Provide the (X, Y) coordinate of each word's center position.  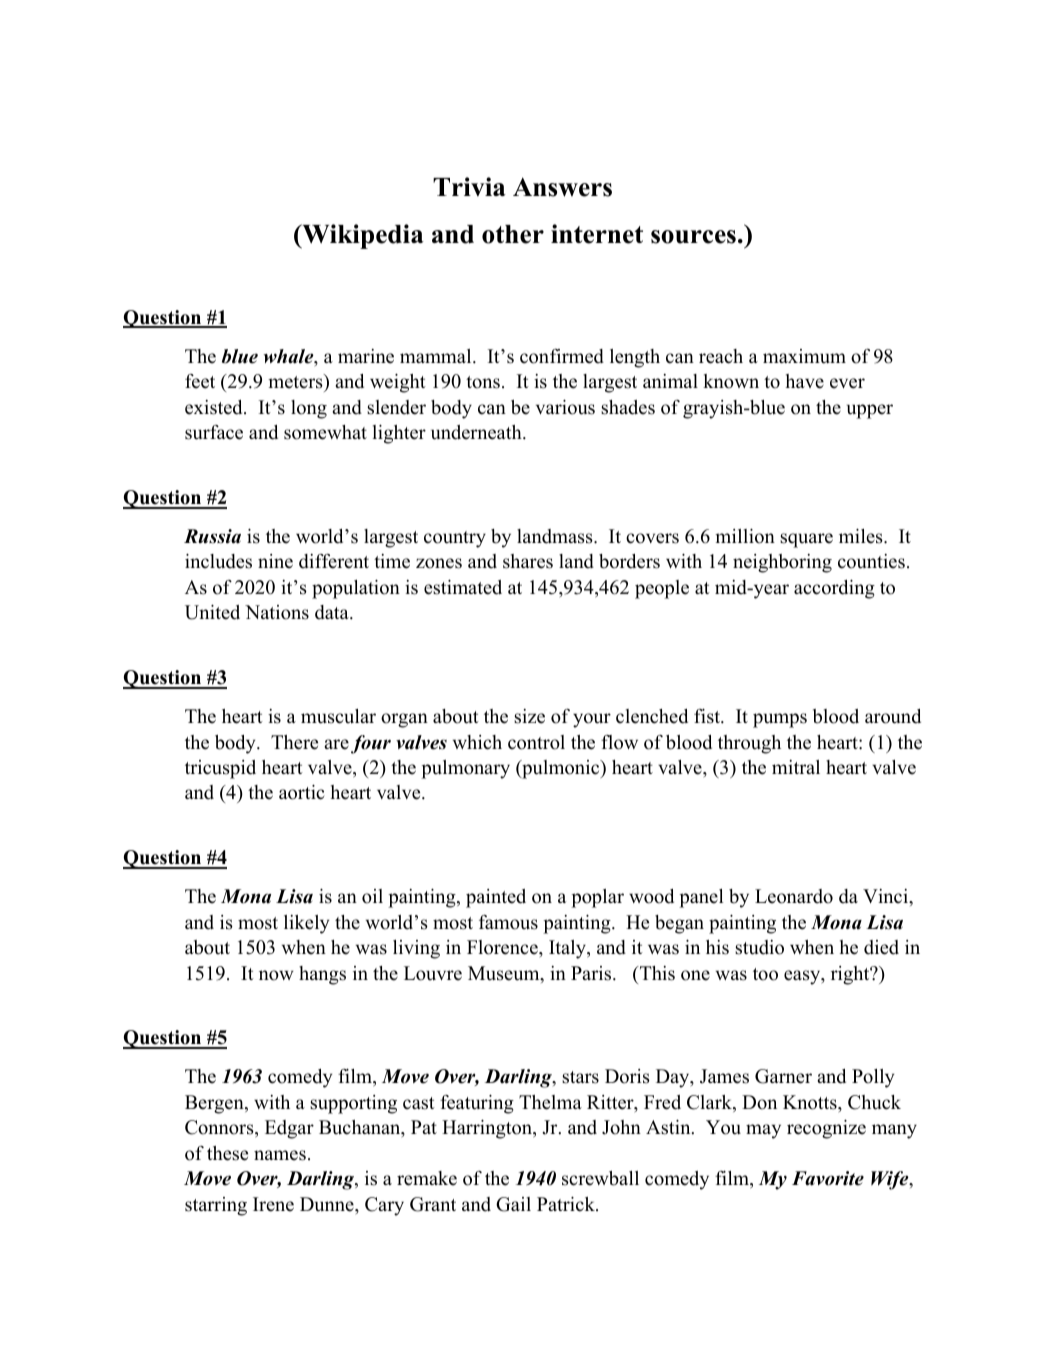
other (513, 234)
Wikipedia (362, 236)
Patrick (567, 1204)
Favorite (828, 1178)
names (280, 1155)
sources (693, 237)
